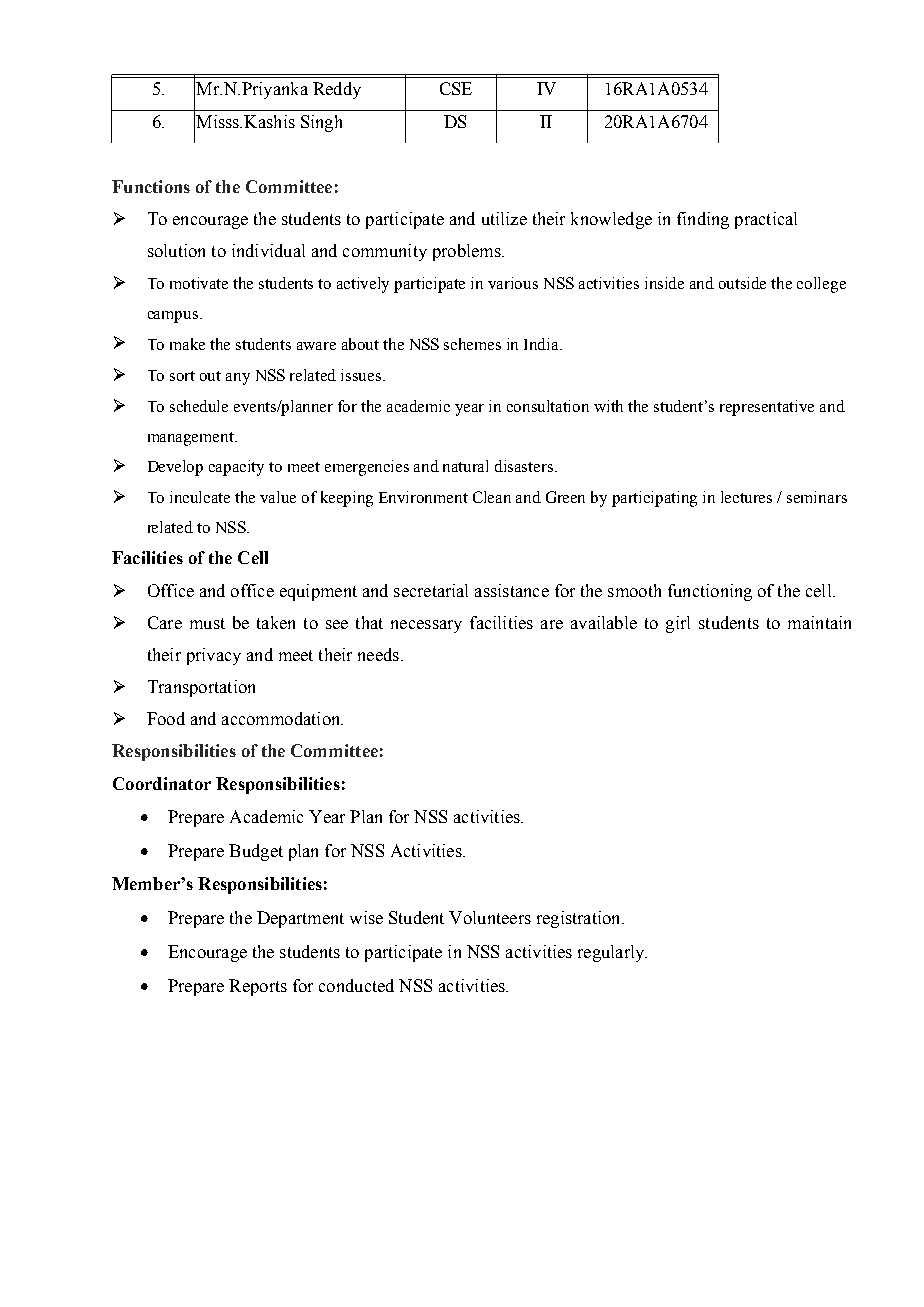 Image resolution: width=924 pixels, height=1307 pixels. I want to click on needs, so click(378, 654).
